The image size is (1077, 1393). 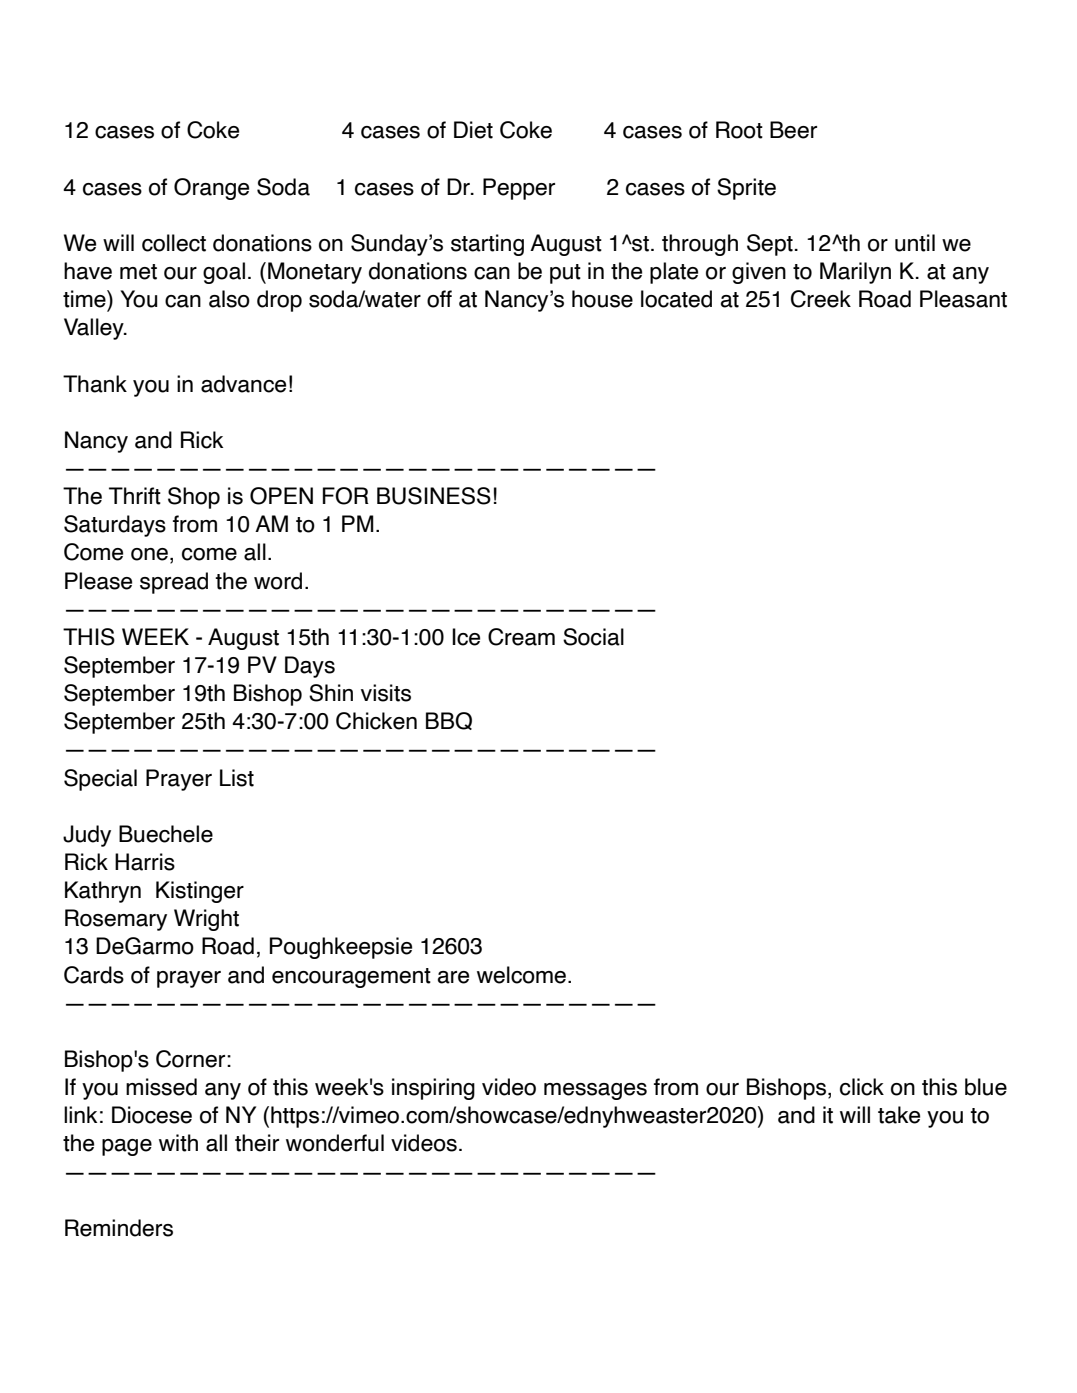 What do you see at coordinates (899, 1115) in the page?
I see `take` at bounding box center [899, 1115].
